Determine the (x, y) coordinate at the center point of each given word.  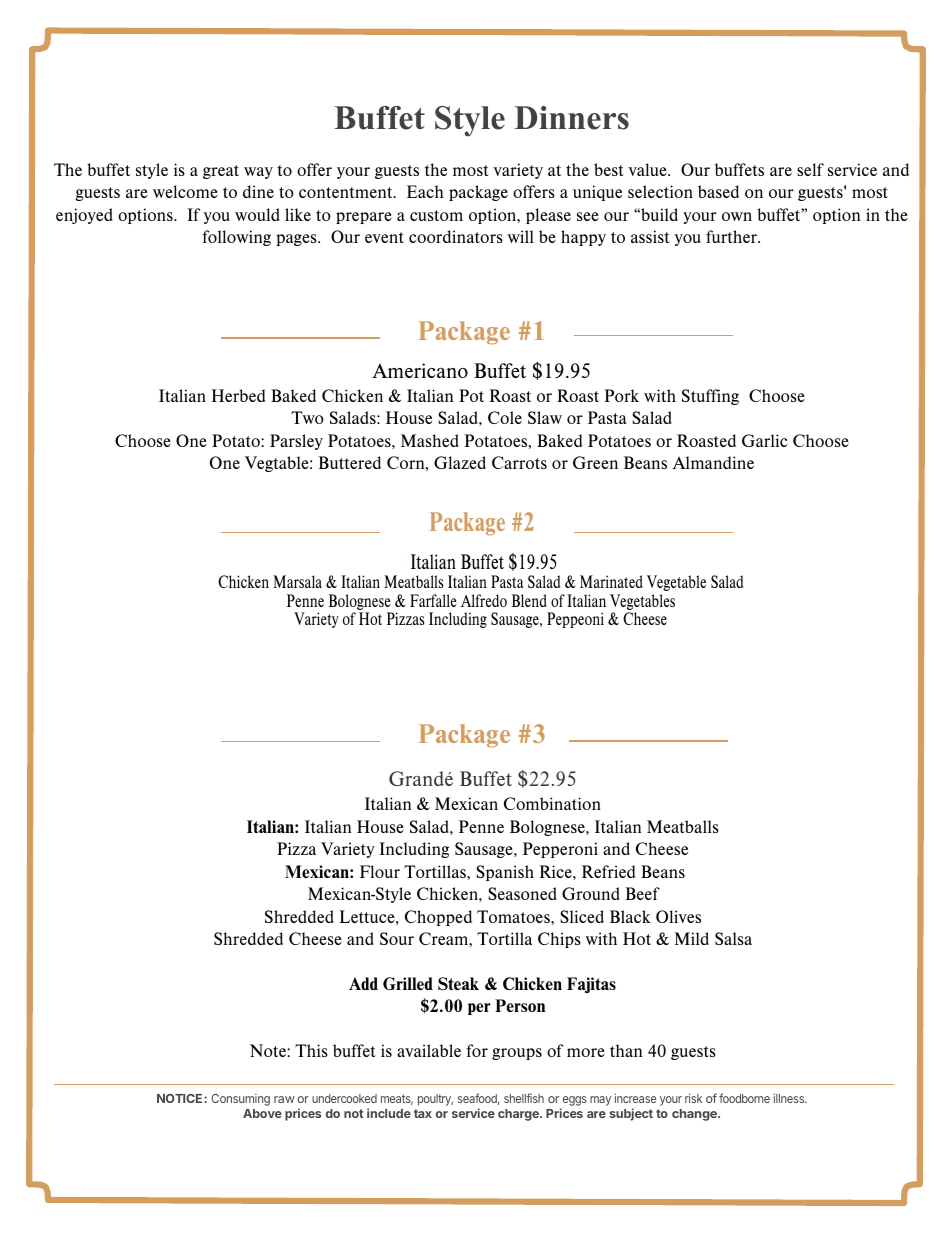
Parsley (296, 442)
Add (363, 983)
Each (425, 191)
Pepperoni (560, 850)
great (221, 172)
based (718, 191)
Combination (552, 803)
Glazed (460, 462)
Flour (380, 871)
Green (595, 462)
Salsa (733, 938)
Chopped (438, 918)
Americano (420, 370)
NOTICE (181, 1098)
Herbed (238, 395)
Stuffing (710, 397)
